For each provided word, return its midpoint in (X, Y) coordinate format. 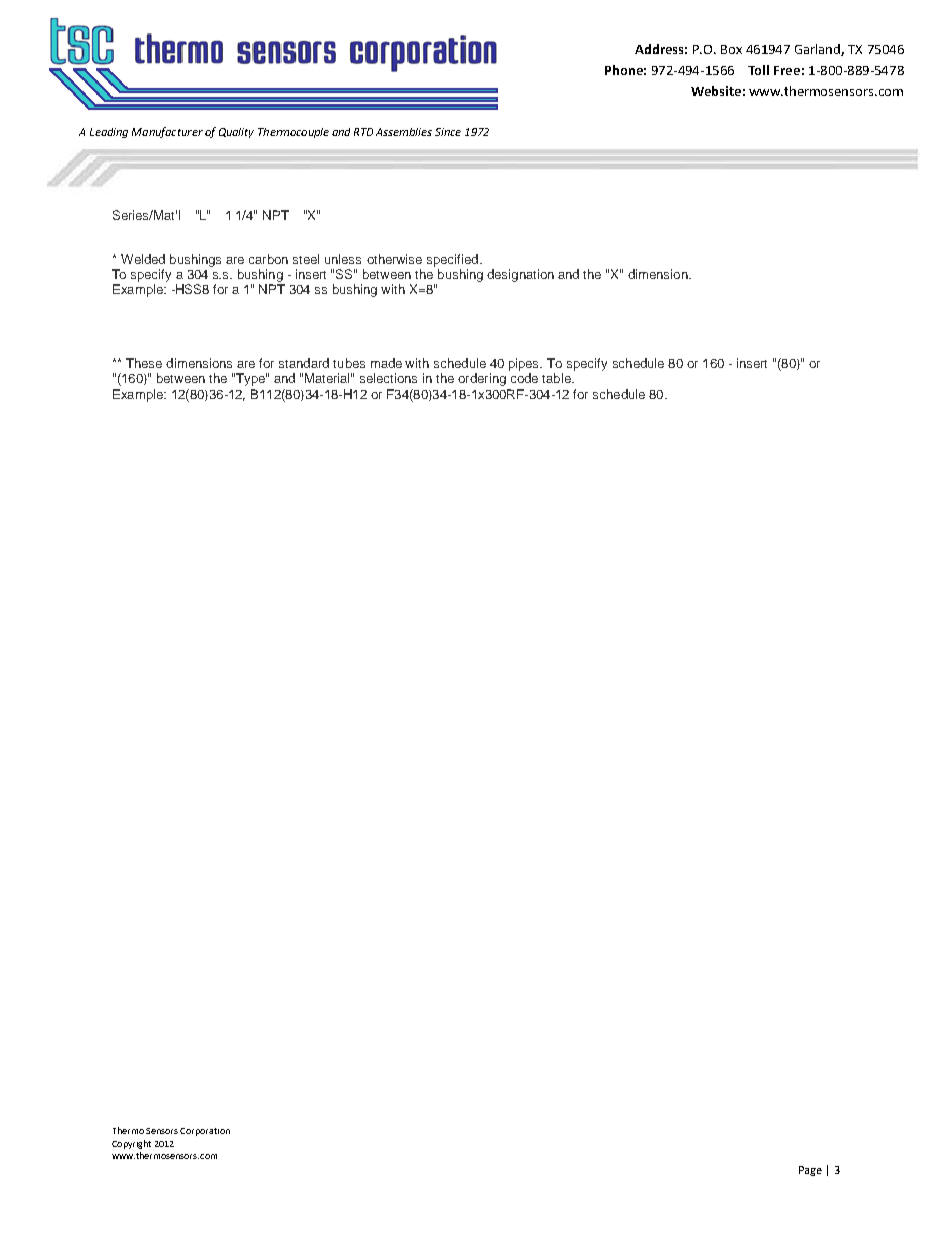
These (144, 363)
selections (388, 378)
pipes (525, 364)
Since (448, 132)
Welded (143, 259)
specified (454, 260)
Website (716, 91)
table (557, 378)
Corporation (205, 1132)
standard (304, 363)
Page (810, 1171)
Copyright (131, 1144)
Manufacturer (167, 132)
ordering (482, 379)
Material (328, 378)
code (524, 378)
